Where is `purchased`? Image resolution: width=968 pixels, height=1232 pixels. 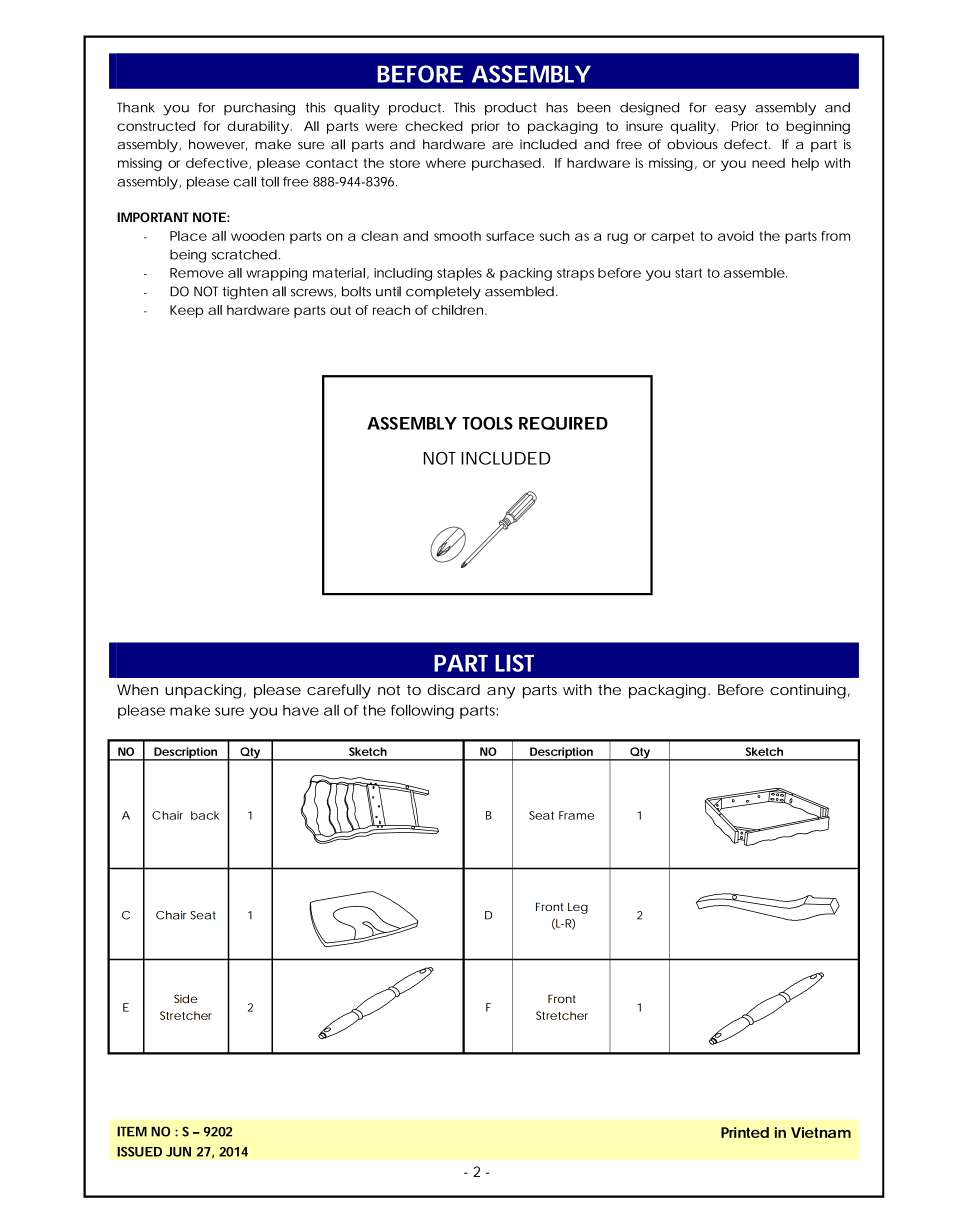 purchased is located at coordinates (506, 164).
